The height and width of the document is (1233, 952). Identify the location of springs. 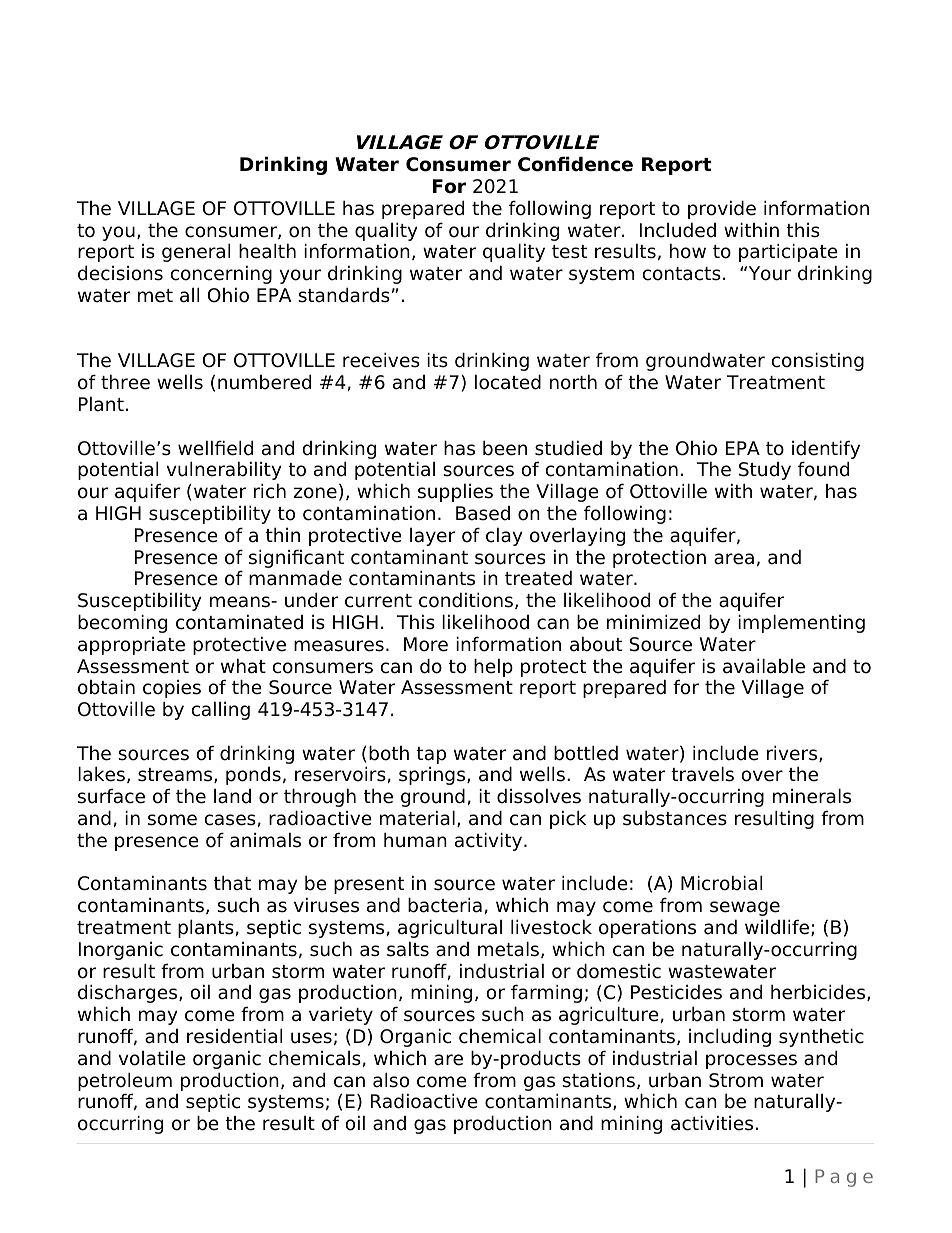
(433, 776).
